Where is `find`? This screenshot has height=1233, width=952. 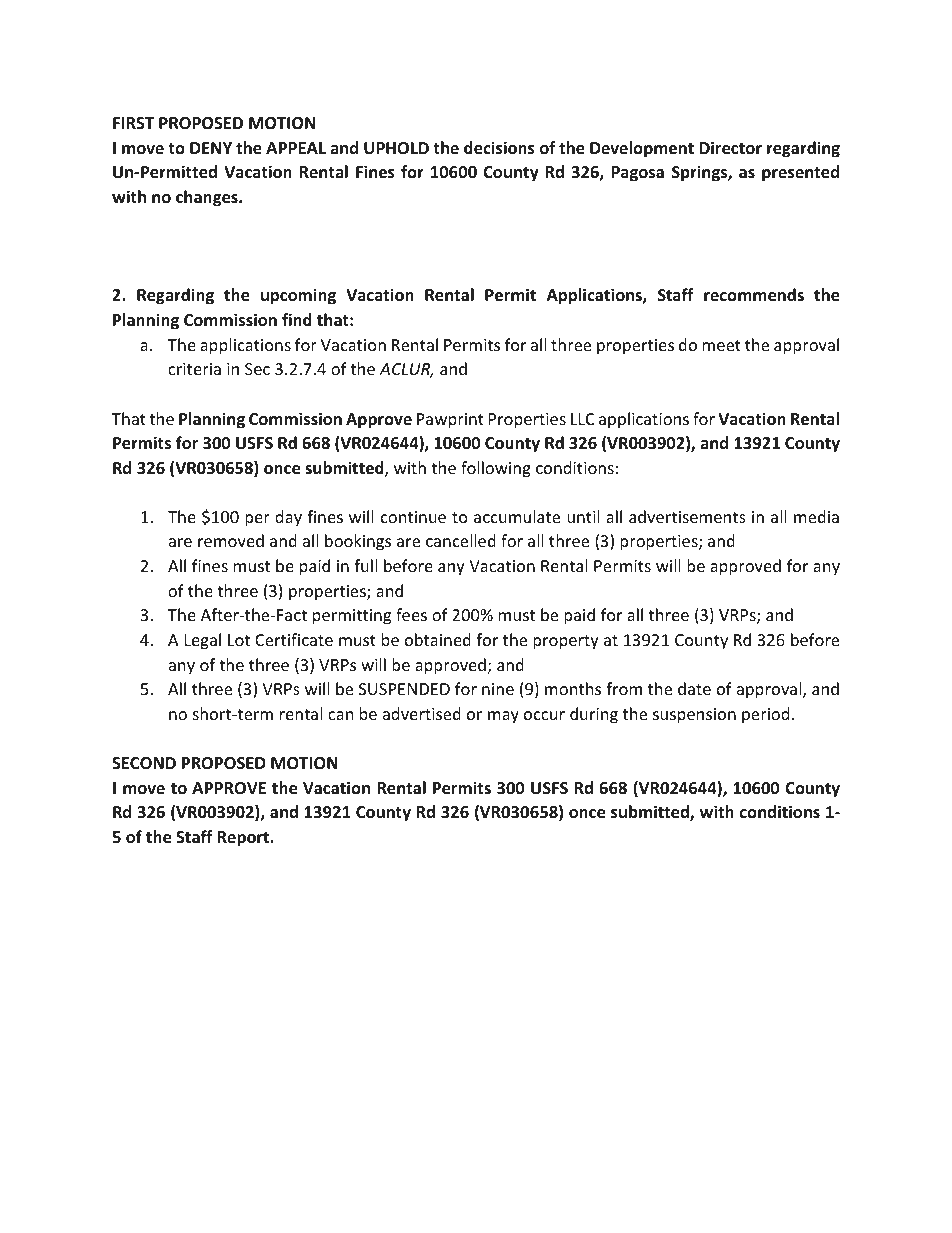
find is located at coordinates (297, 319).
